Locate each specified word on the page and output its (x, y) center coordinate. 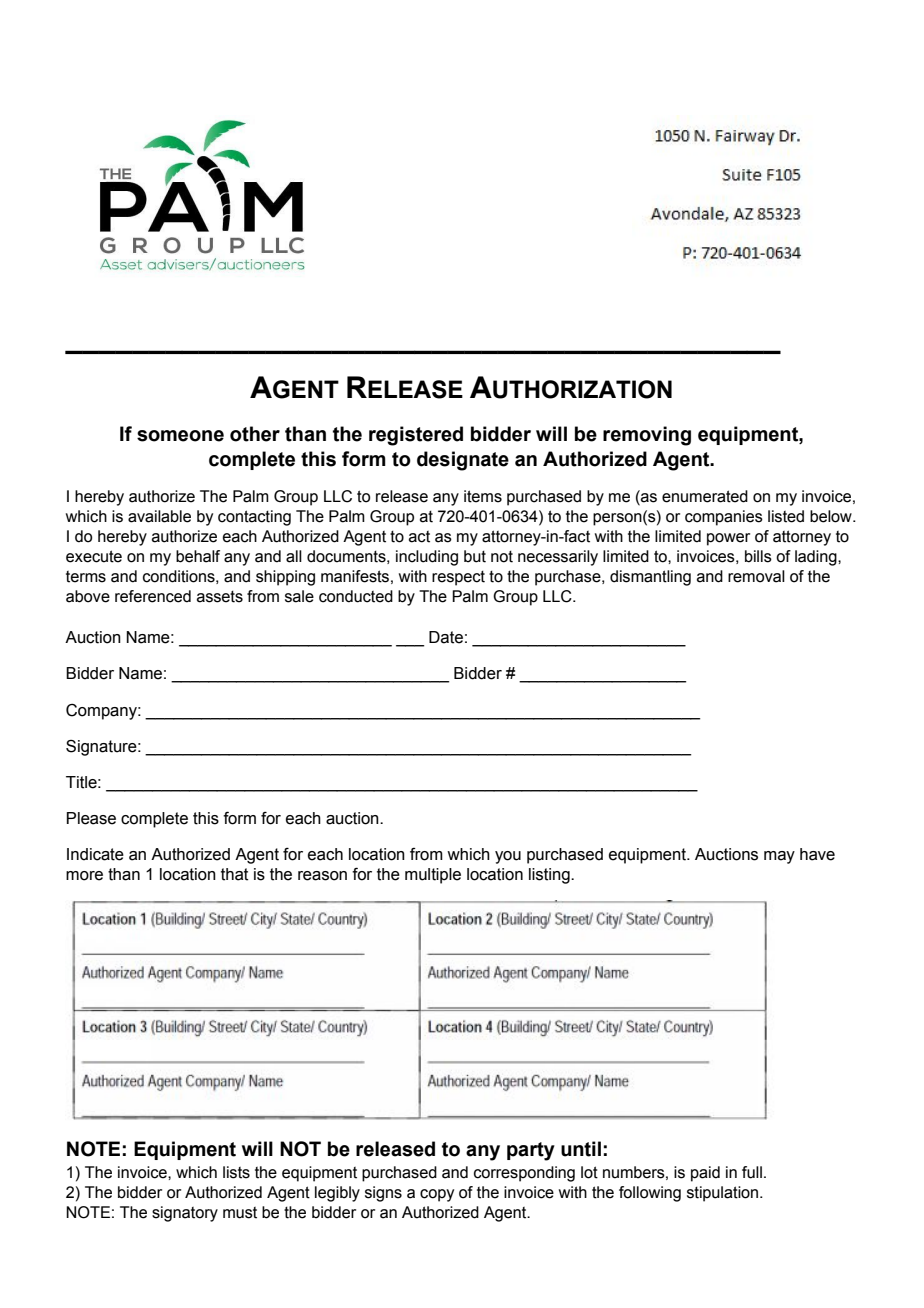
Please (91, 818)
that (234, 874)
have (817, 854)
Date (446, 637)
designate (463, 461)
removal (756, 576)
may (779, 857)
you (508, 857)
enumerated (705, 496)
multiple (433, 876)
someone (180, 436)
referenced (153, 596)
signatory (185, 1214)
